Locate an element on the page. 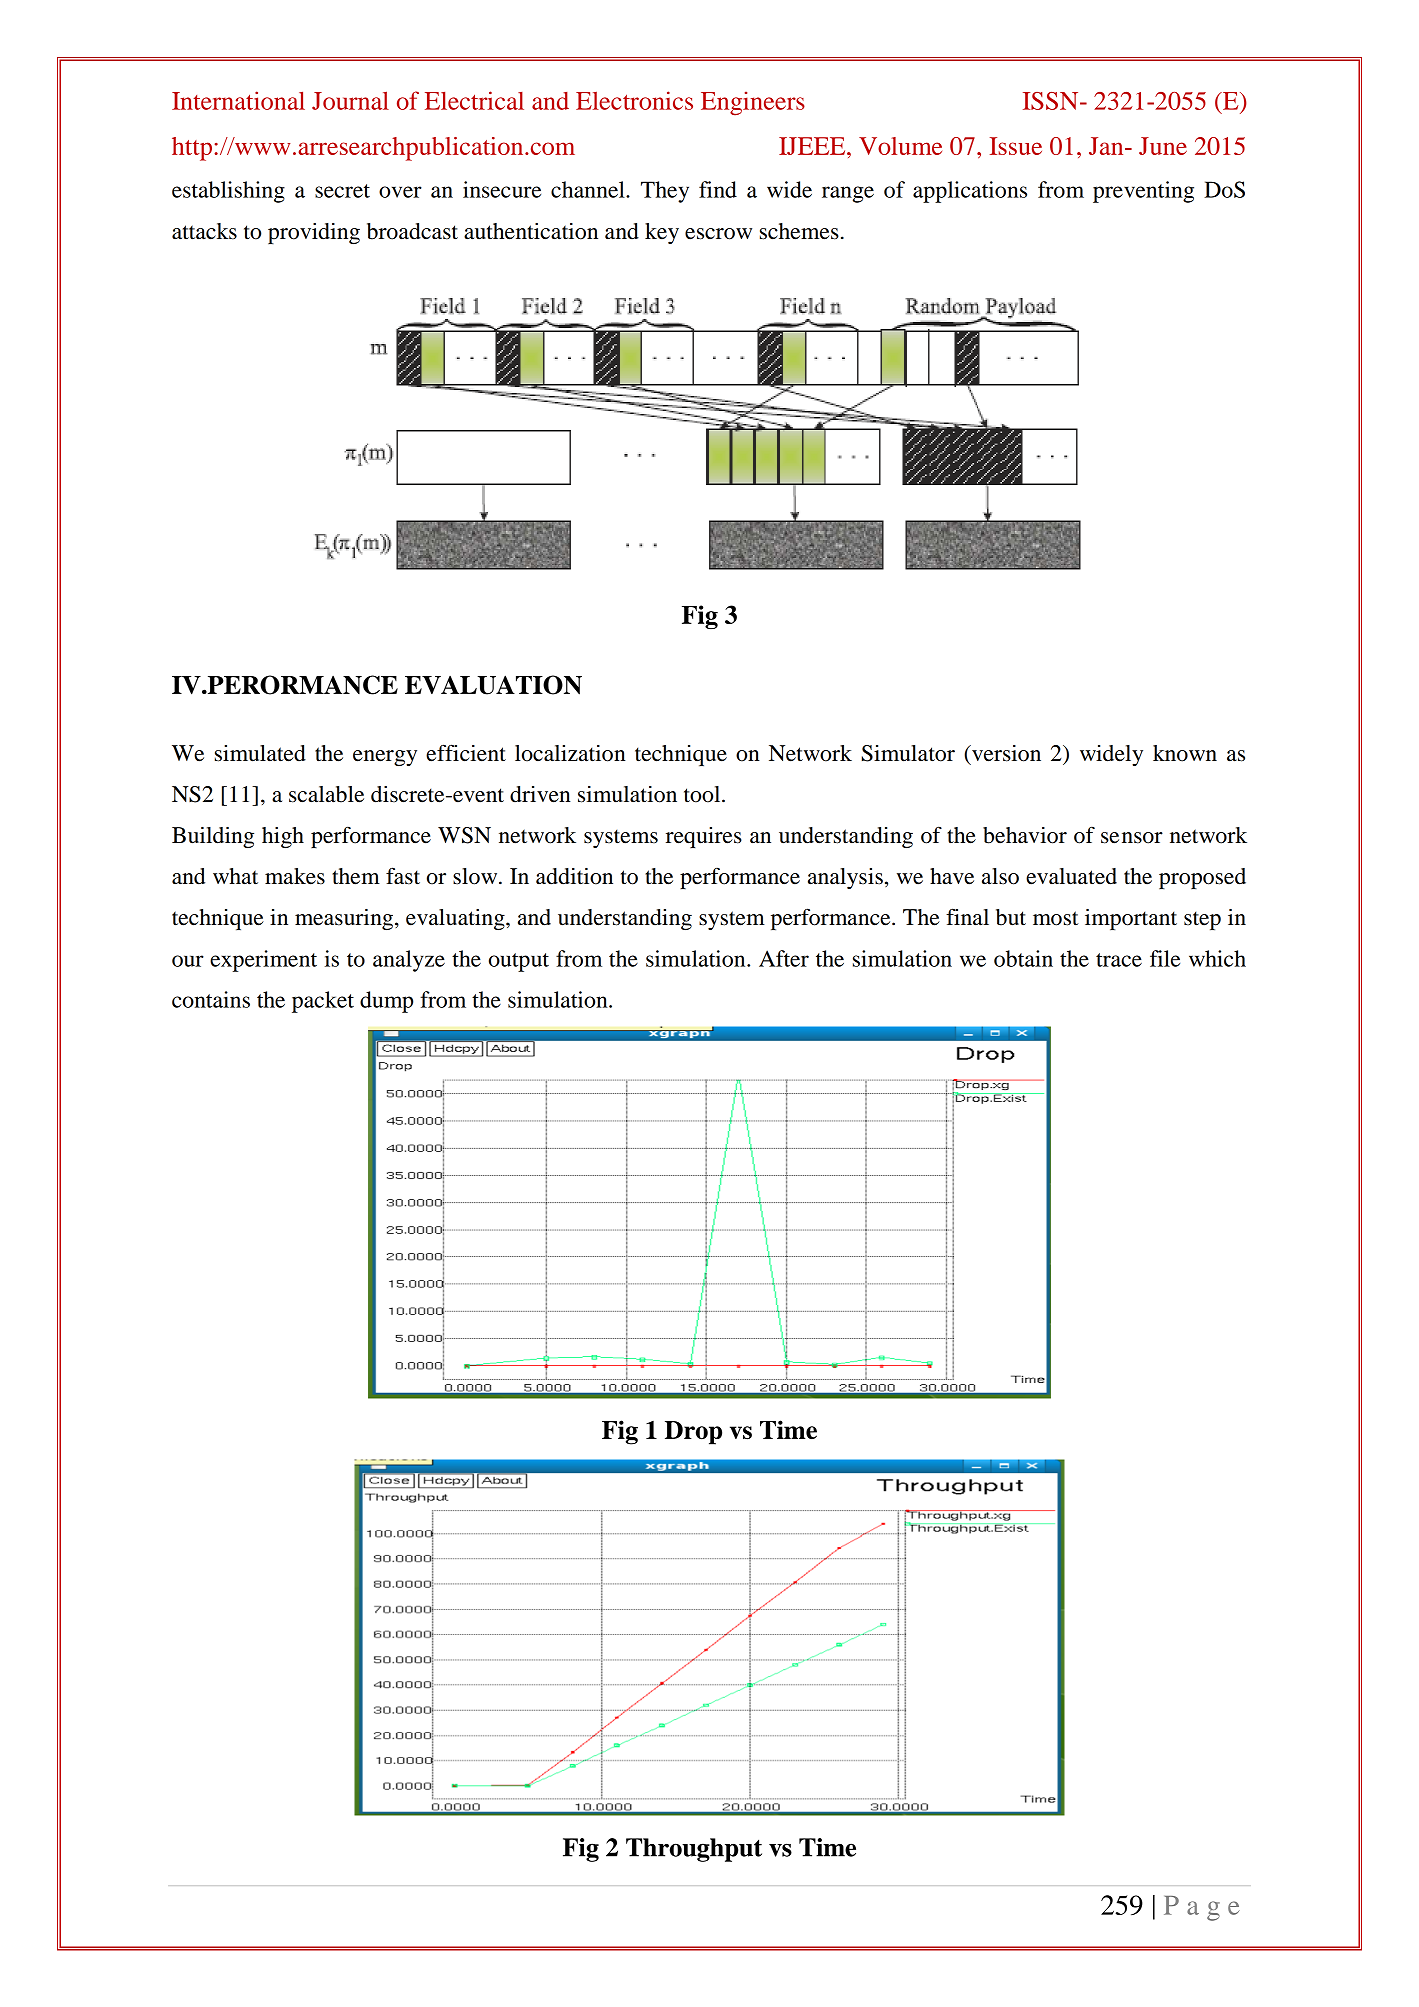 This document has width=1419, height=2007. Drop is located at coordinates (693, 1433).
